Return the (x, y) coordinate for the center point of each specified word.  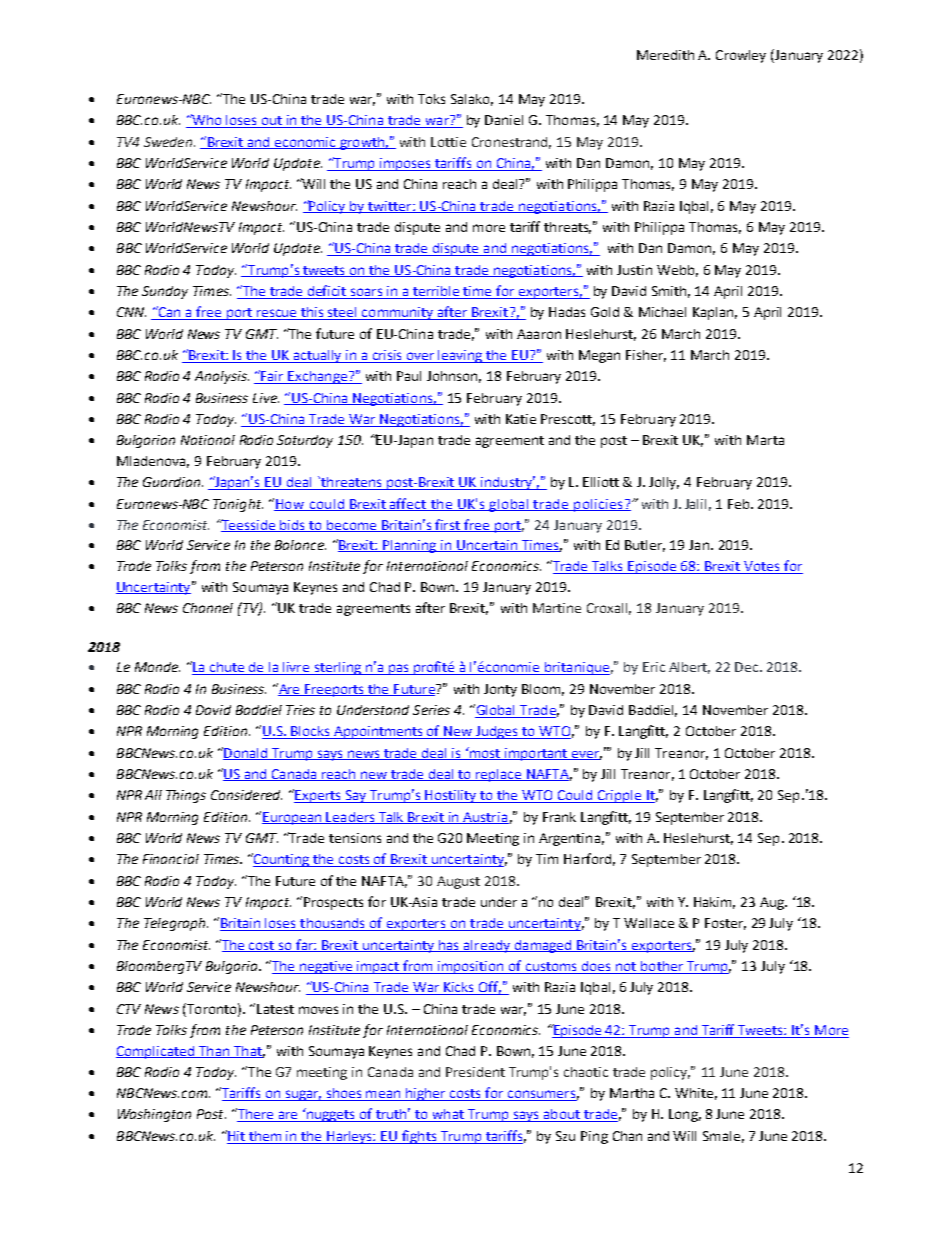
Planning (410, 546)
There (255, 1115)
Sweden (168, 142)
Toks (431, 99)
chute (227, 668)
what (448, 1115)
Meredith (665, 55)
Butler (645, 546)
